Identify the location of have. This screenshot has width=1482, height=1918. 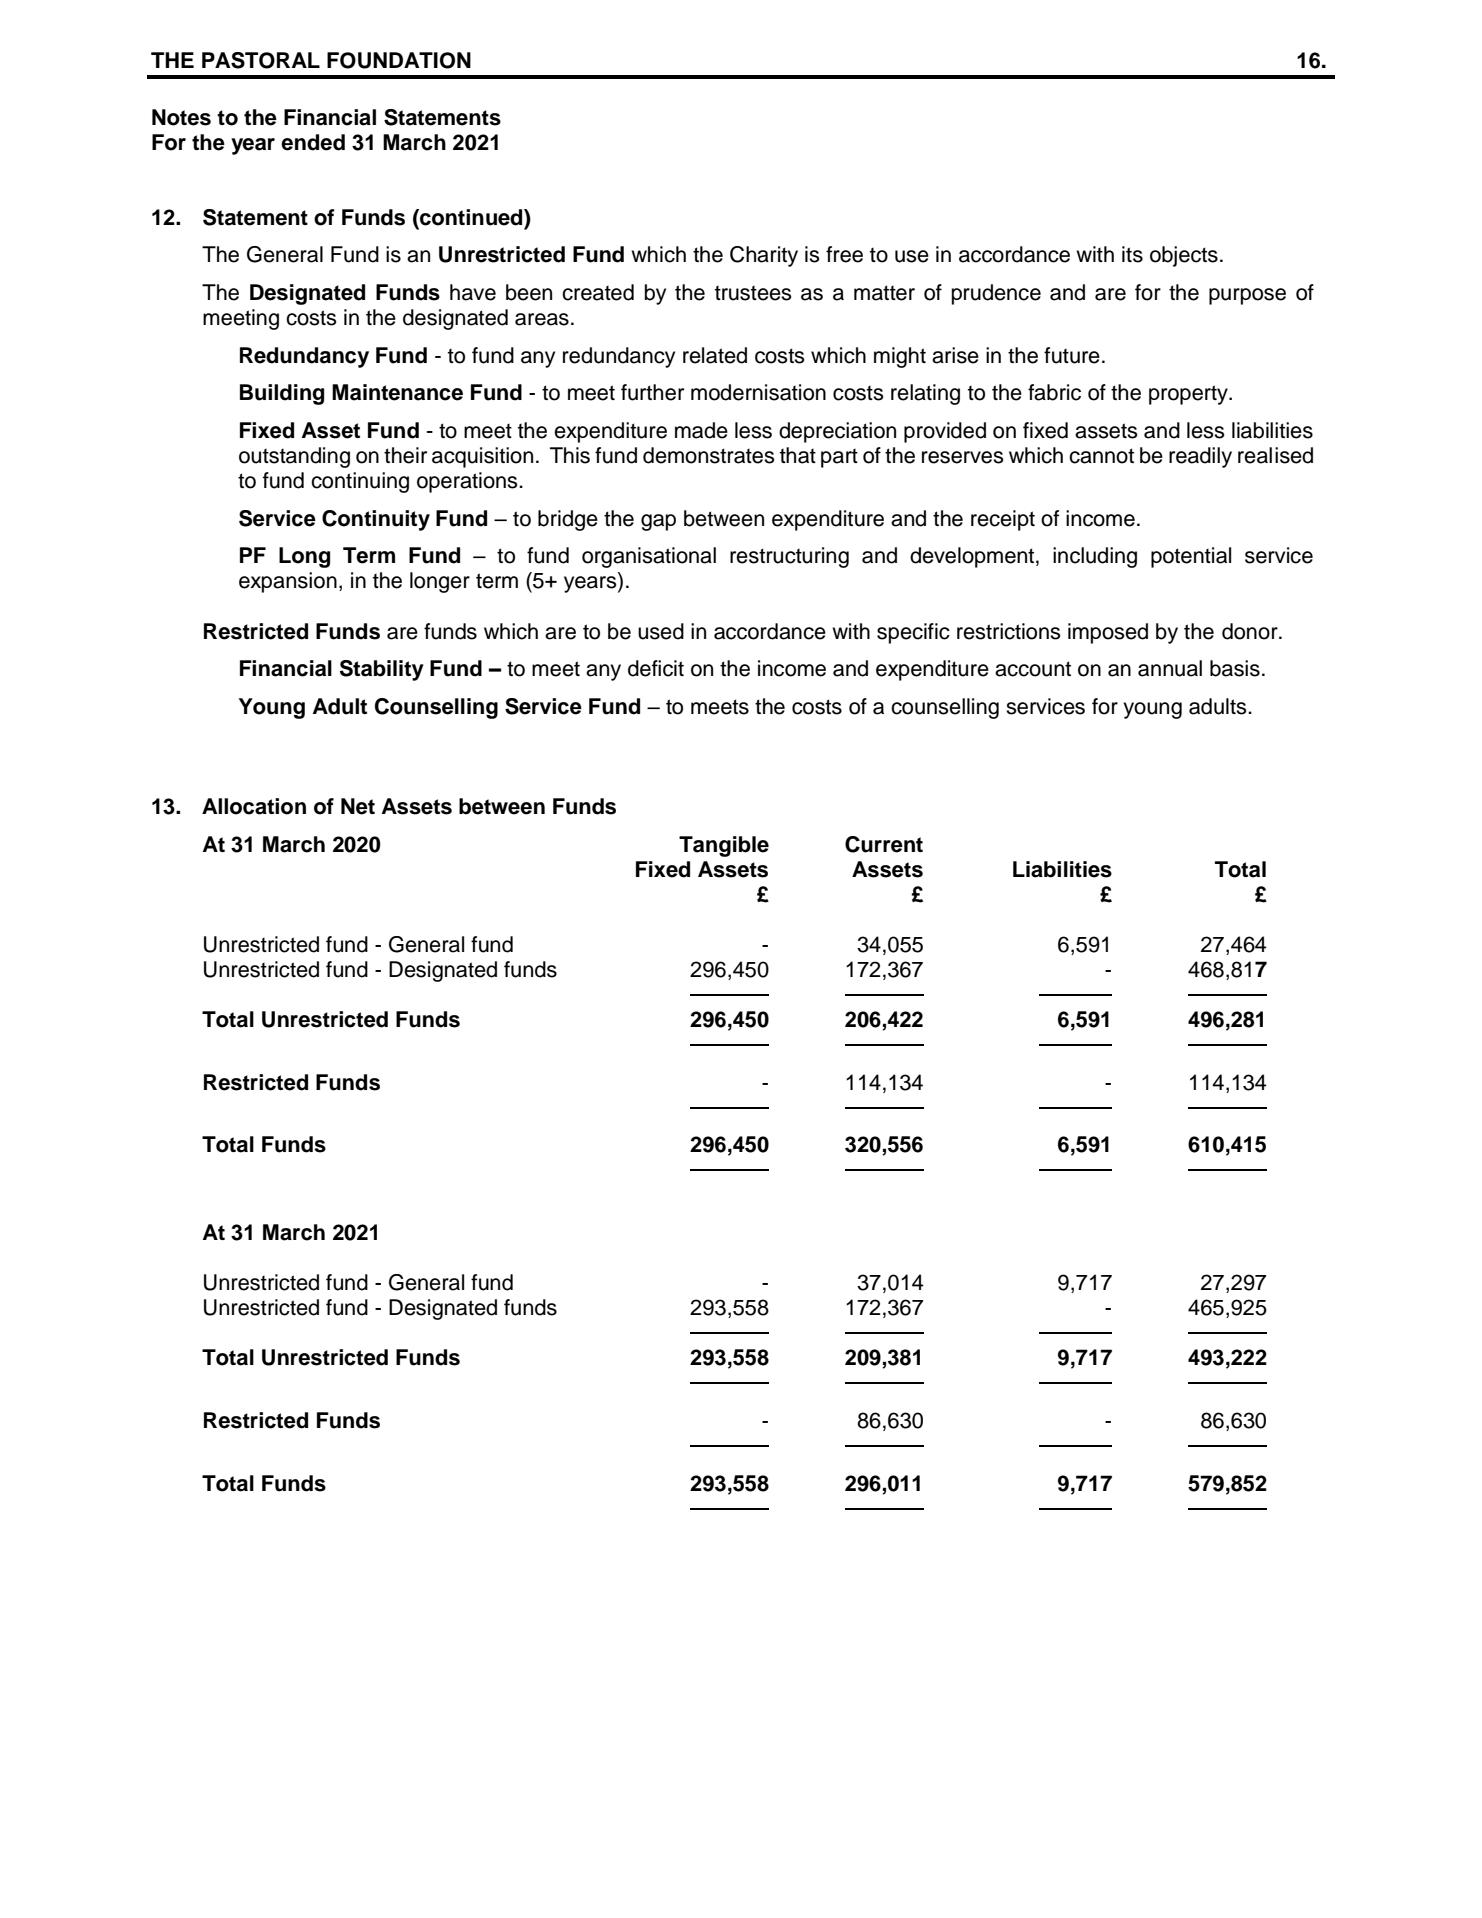
(473, 292).
